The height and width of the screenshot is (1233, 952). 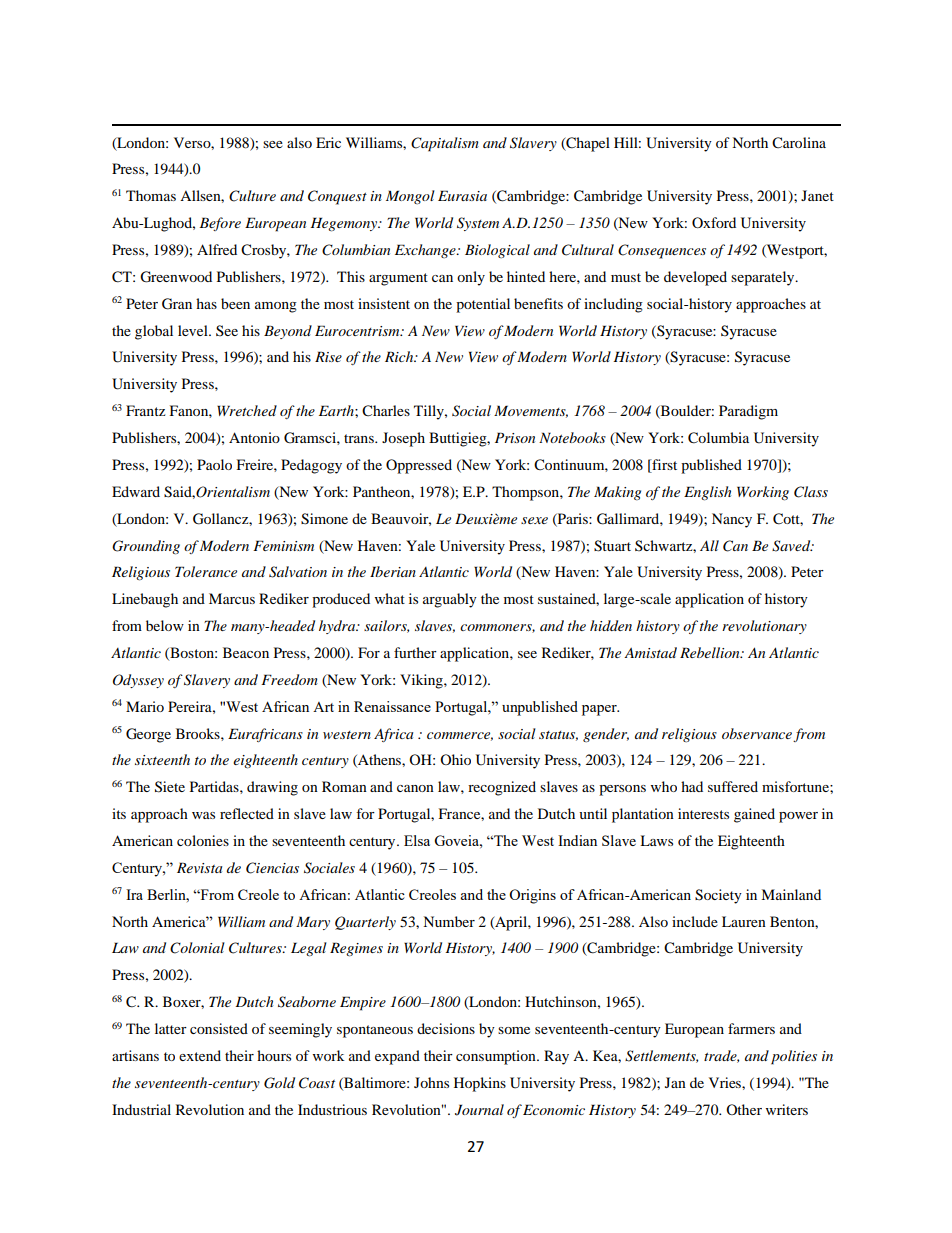 I want to click on Oxford, so click(x=714, y=222).
